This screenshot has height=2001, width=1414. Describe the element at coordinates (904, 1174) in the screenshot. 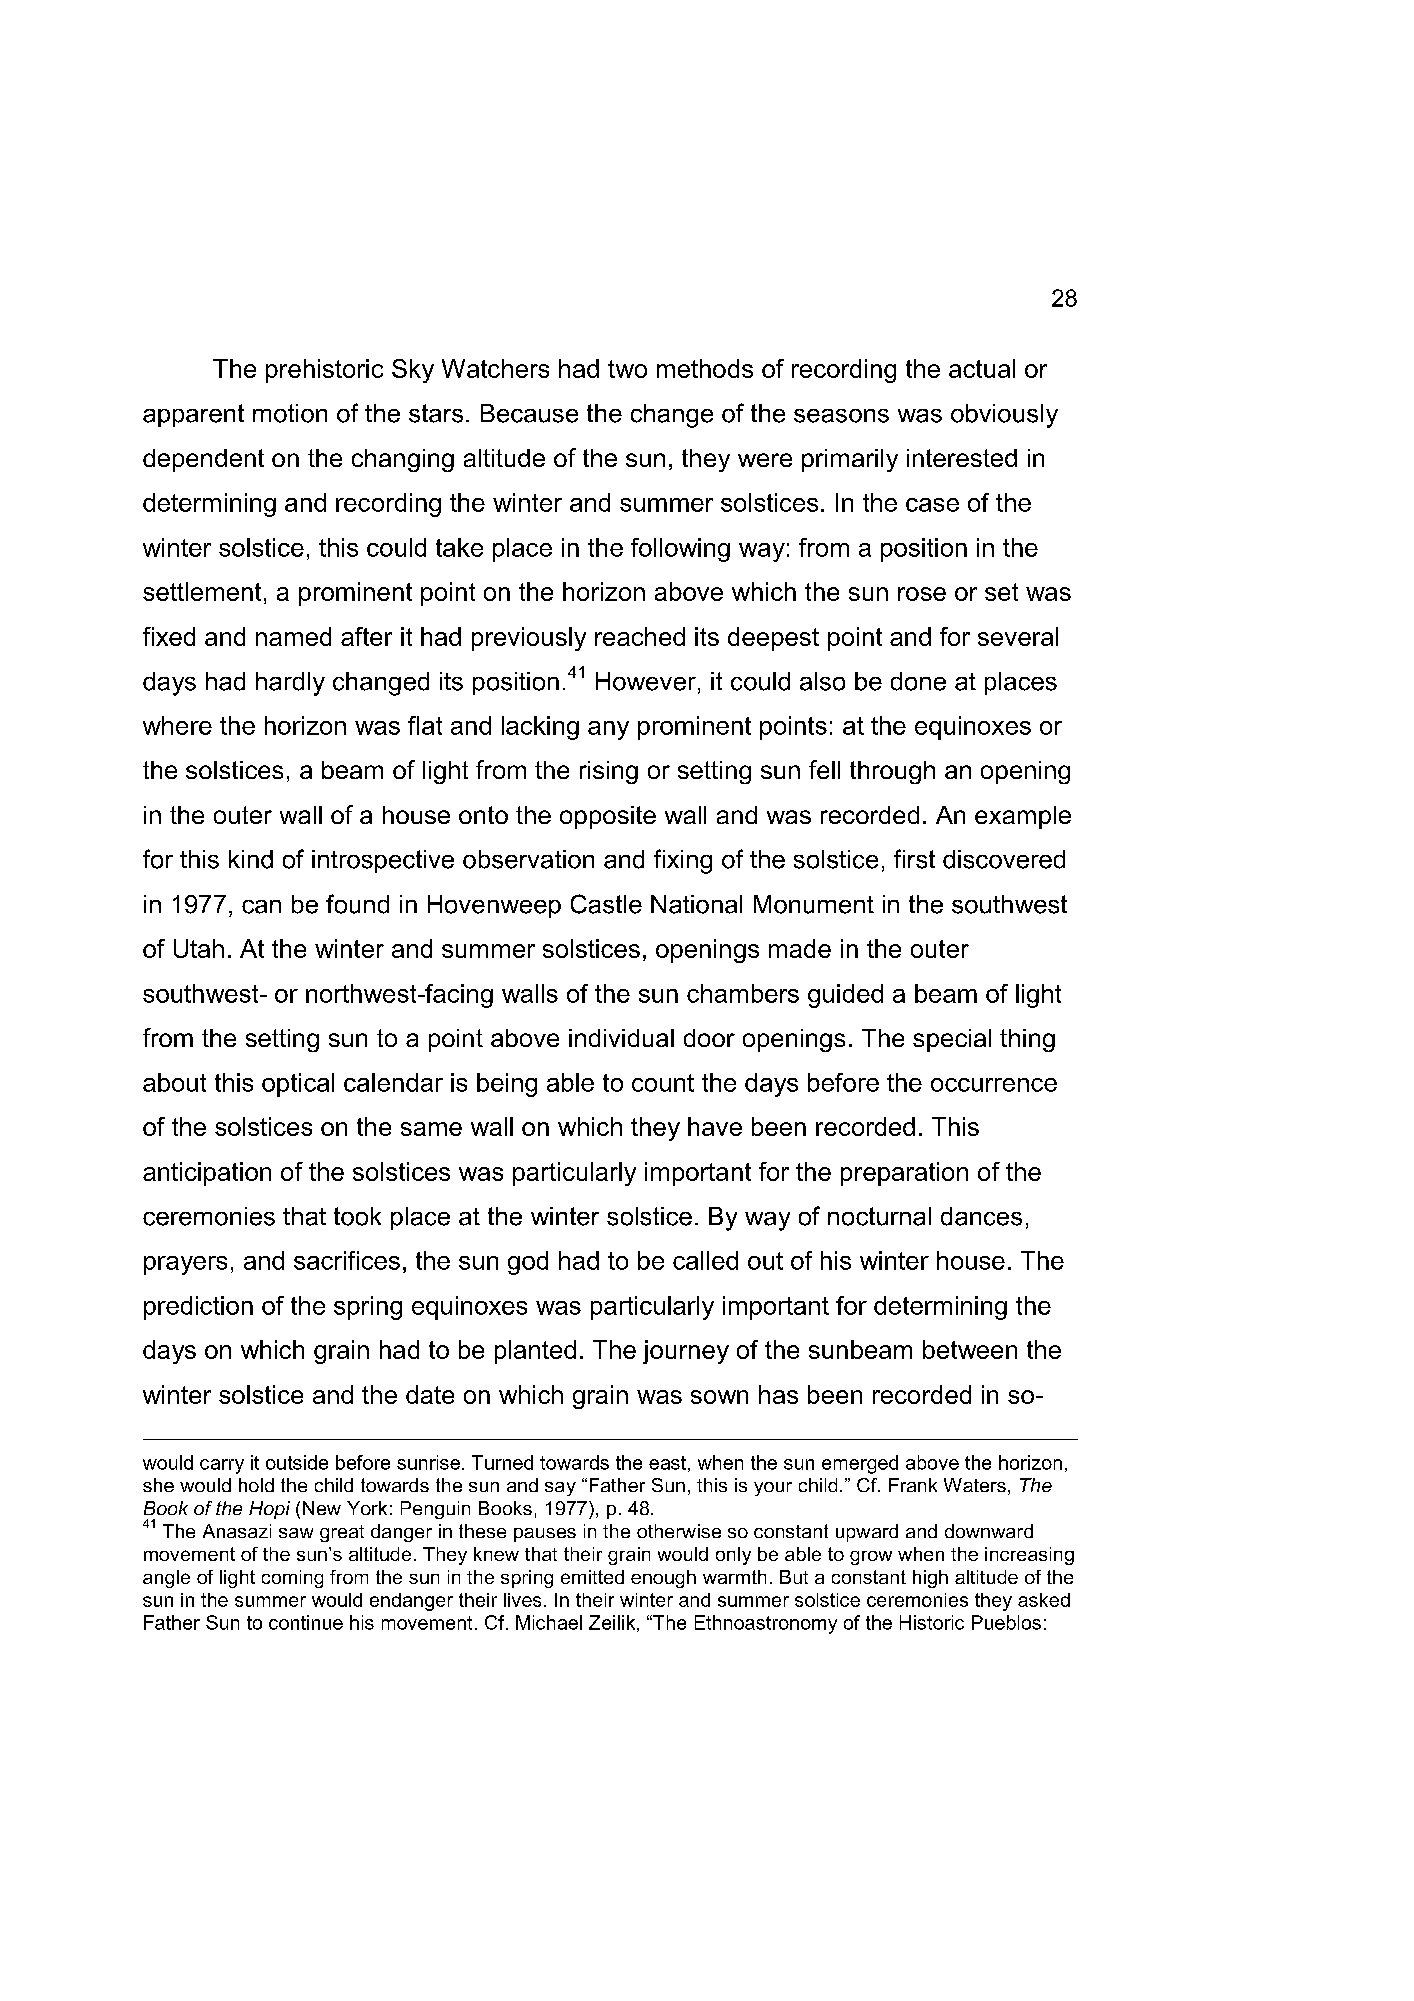

I see `preparation` at that location.
